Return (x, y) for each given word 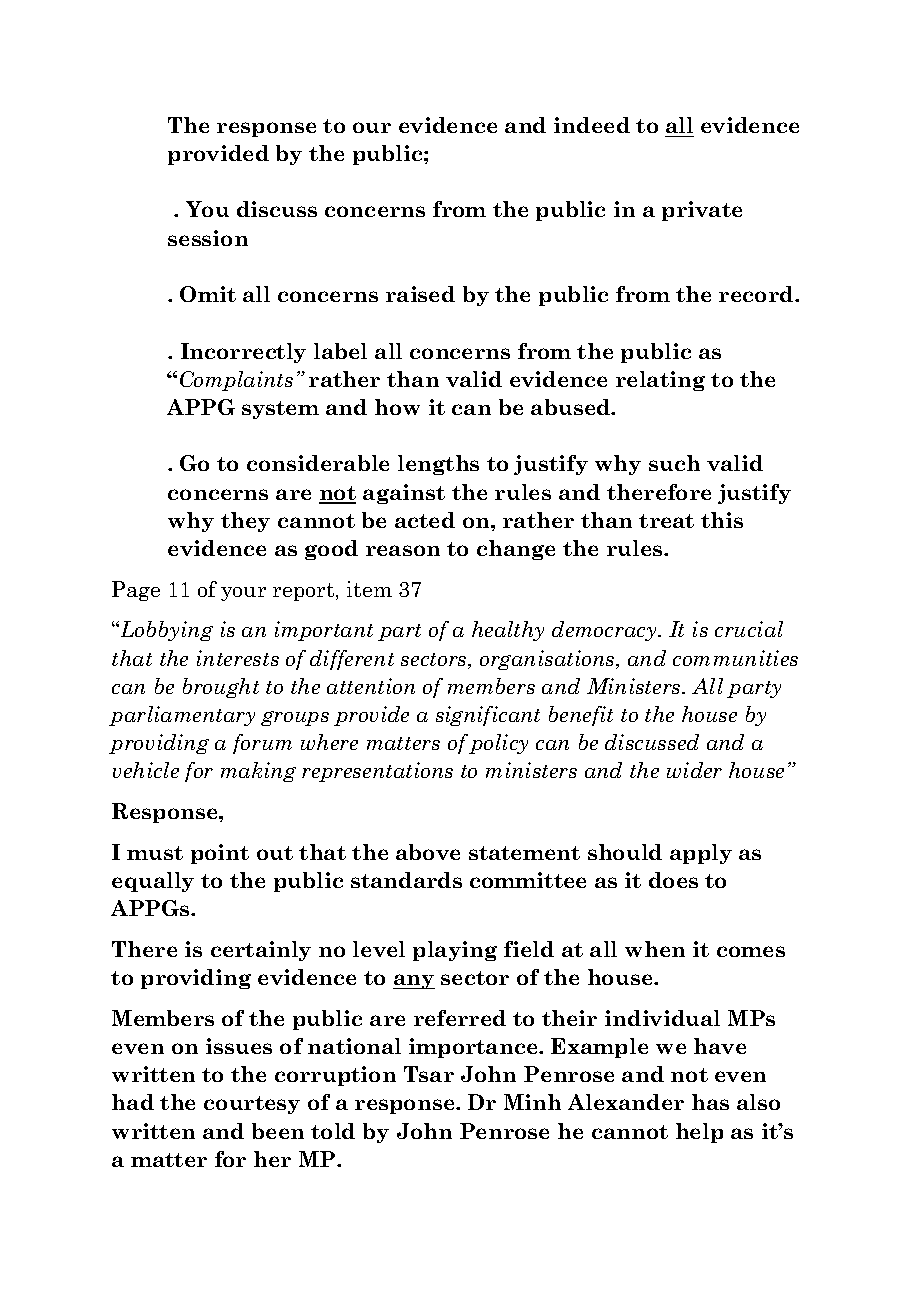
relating (660, 381)
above (428, 852)
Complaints (236, 381)
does (673, 880)
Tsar (429, 1074)
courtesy (252, 1105)
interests (238, 658)
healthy (508, 631)
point (220, 854)
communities (735, 658)
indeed (592, 125)
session (208, 238)
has (710, 1102)
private (702, 211)
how (397, 407)
